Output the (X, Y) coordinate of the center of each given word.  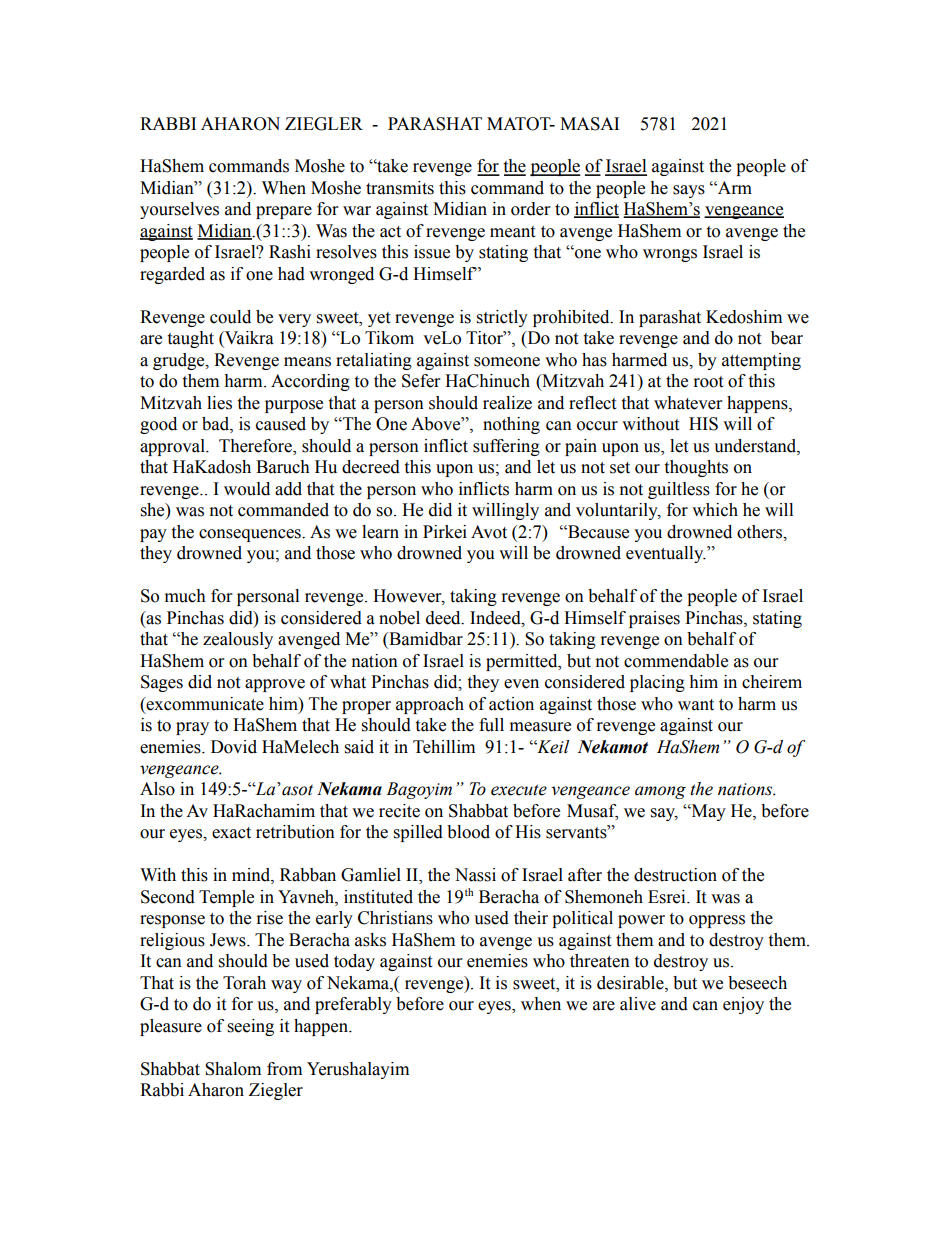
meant (512, 232)
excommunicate (204, 704)
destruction (675, 875)
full (491, 725)
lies (219, 403)
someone (507, 362)
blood (468, 832)
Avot (489, 532)
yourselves (179, 210)
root (708, 382)
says (689, 191)
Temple (226, 898)
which (715, 510)
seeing (251, 1027)
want (696, 705)
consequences (251, 535)
